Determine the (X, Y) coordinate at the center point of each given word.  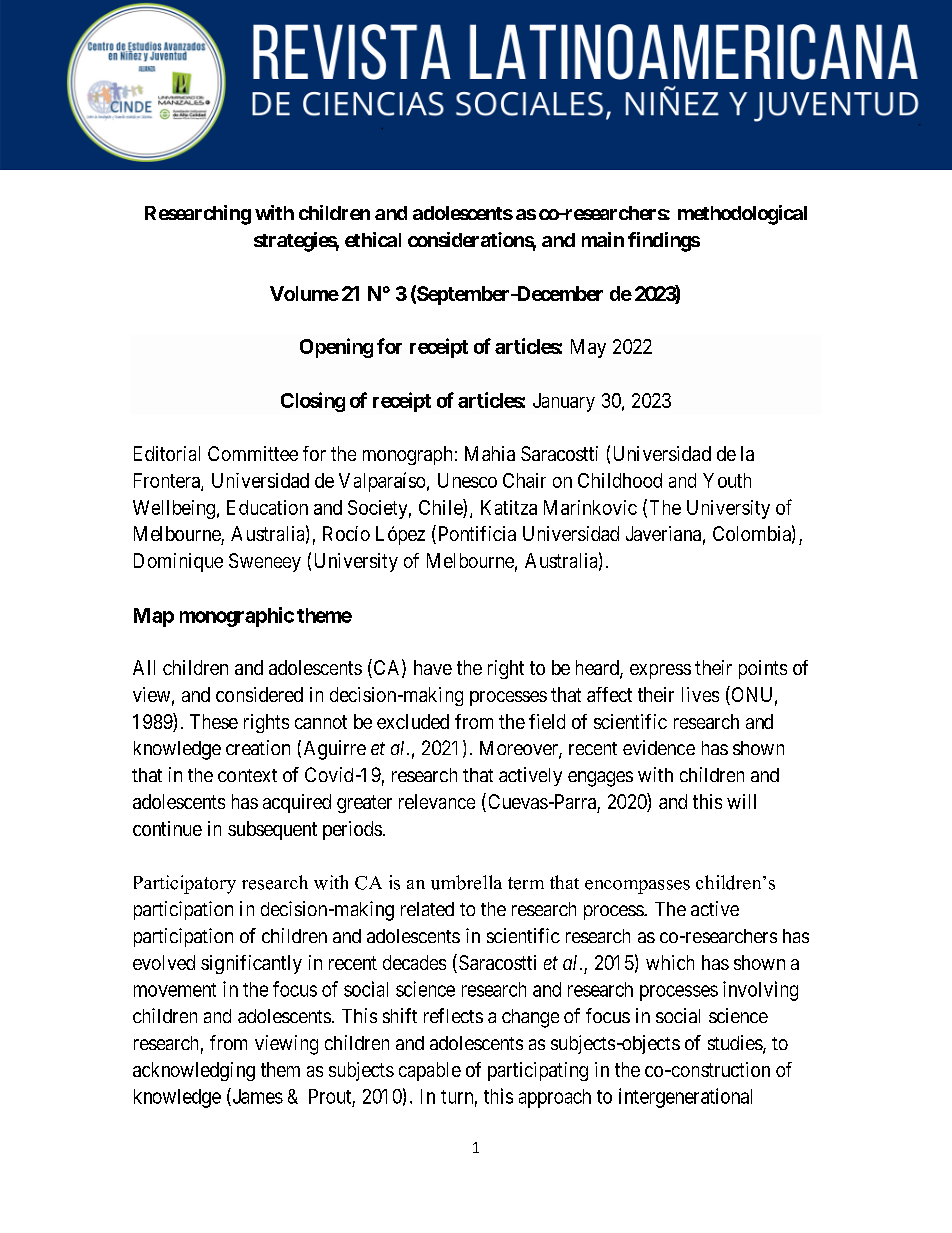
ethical (373, 239)
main (603, 239)
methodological (742, 215)
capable (430, 1071)
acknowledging (194, 1071)
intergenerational (685, 1098)
